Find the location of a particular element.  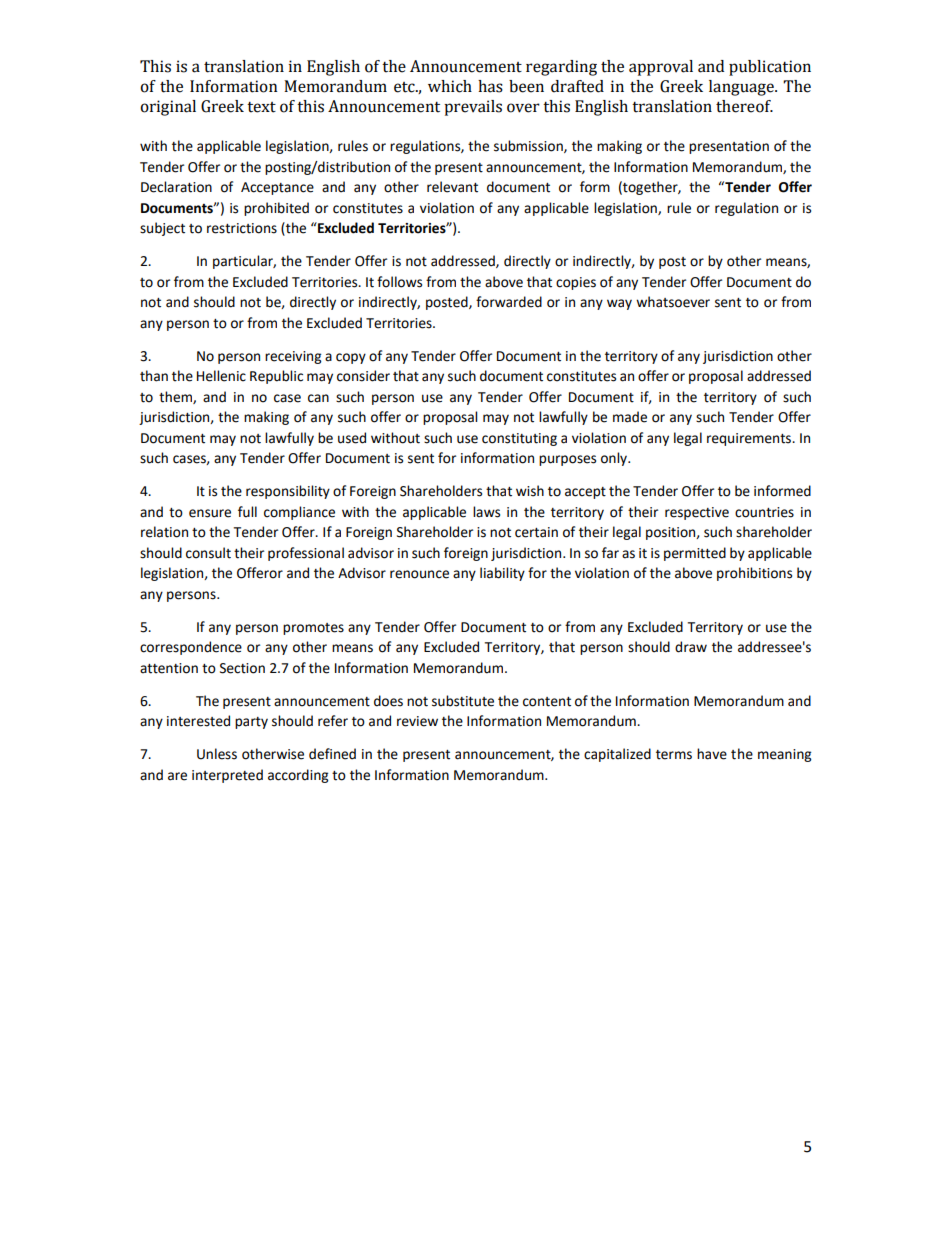

prohibitions is located at coordinates (754, 574).
